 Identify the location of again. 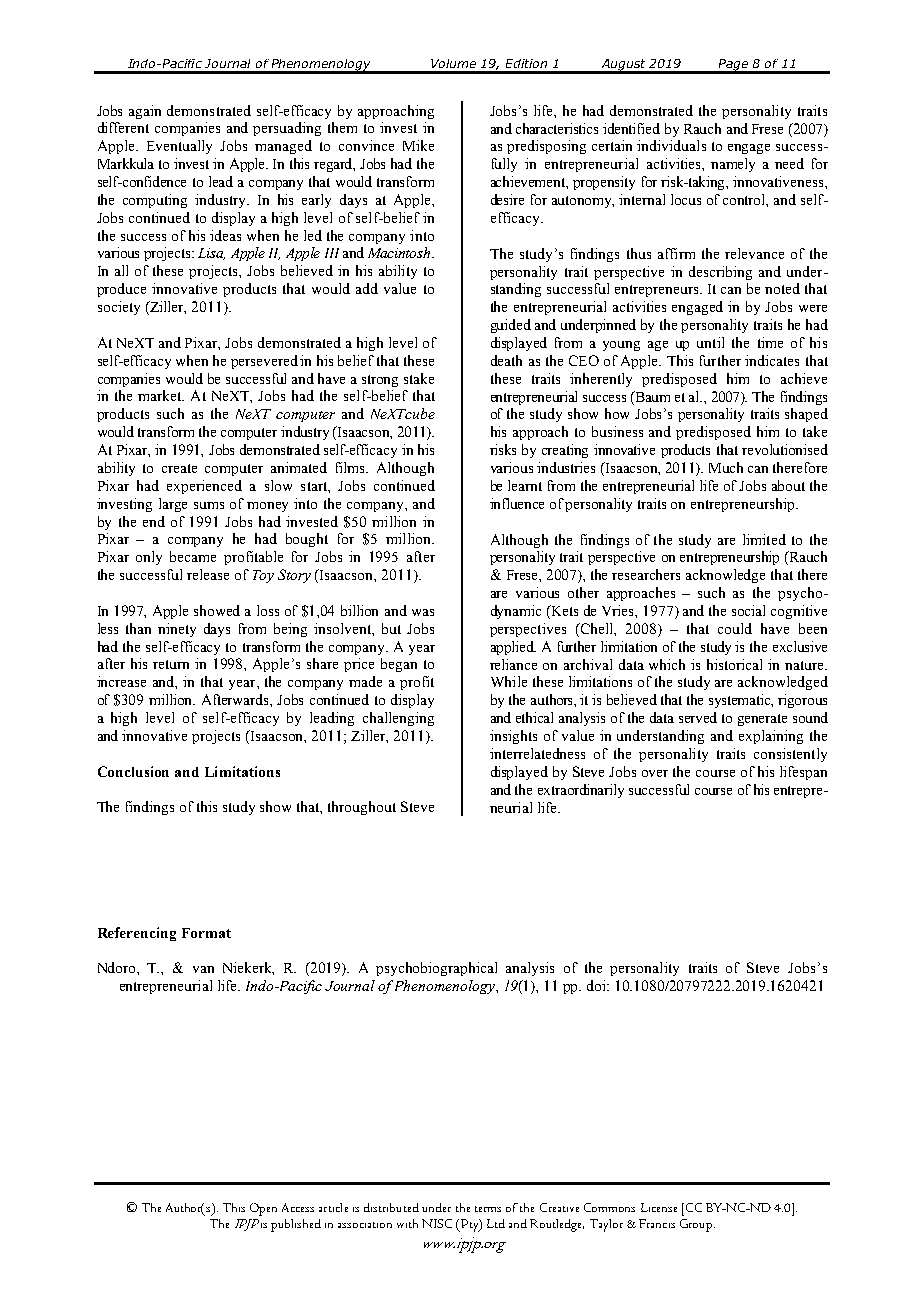
(145, 112).
